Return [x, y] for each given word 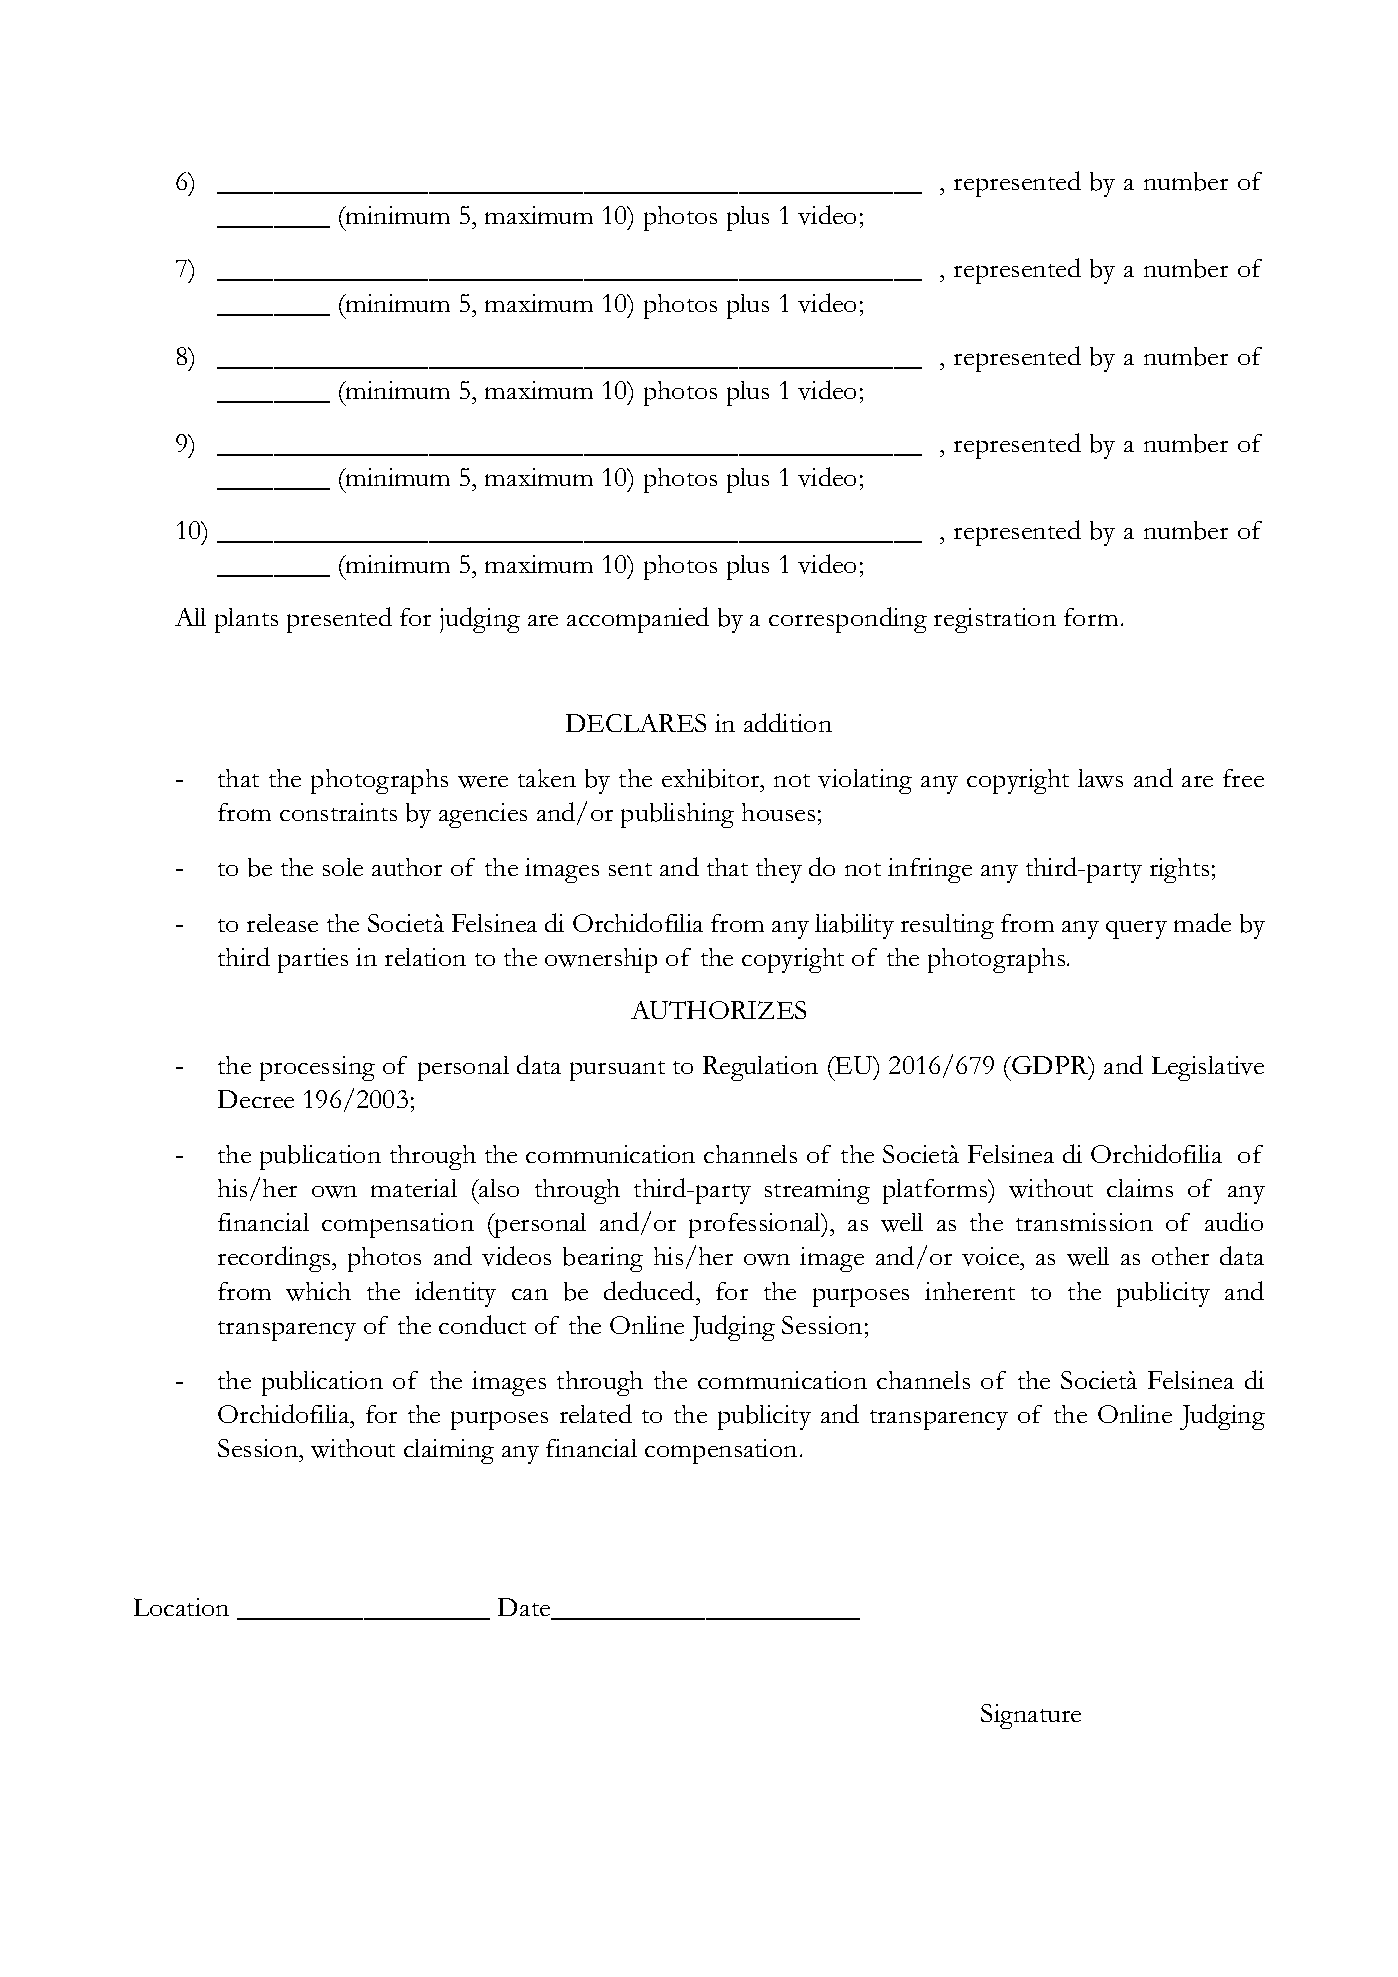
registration [995, 620]
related [596, 1413]
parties [313, 960]
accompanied [638, 620]
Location [181, 1607]
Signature [1031, 1716]
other [1180, 1256]
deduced [650, 1290]
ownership [601, 960]
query [1136, 930]
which [318, 1291]
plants [246, 620]
